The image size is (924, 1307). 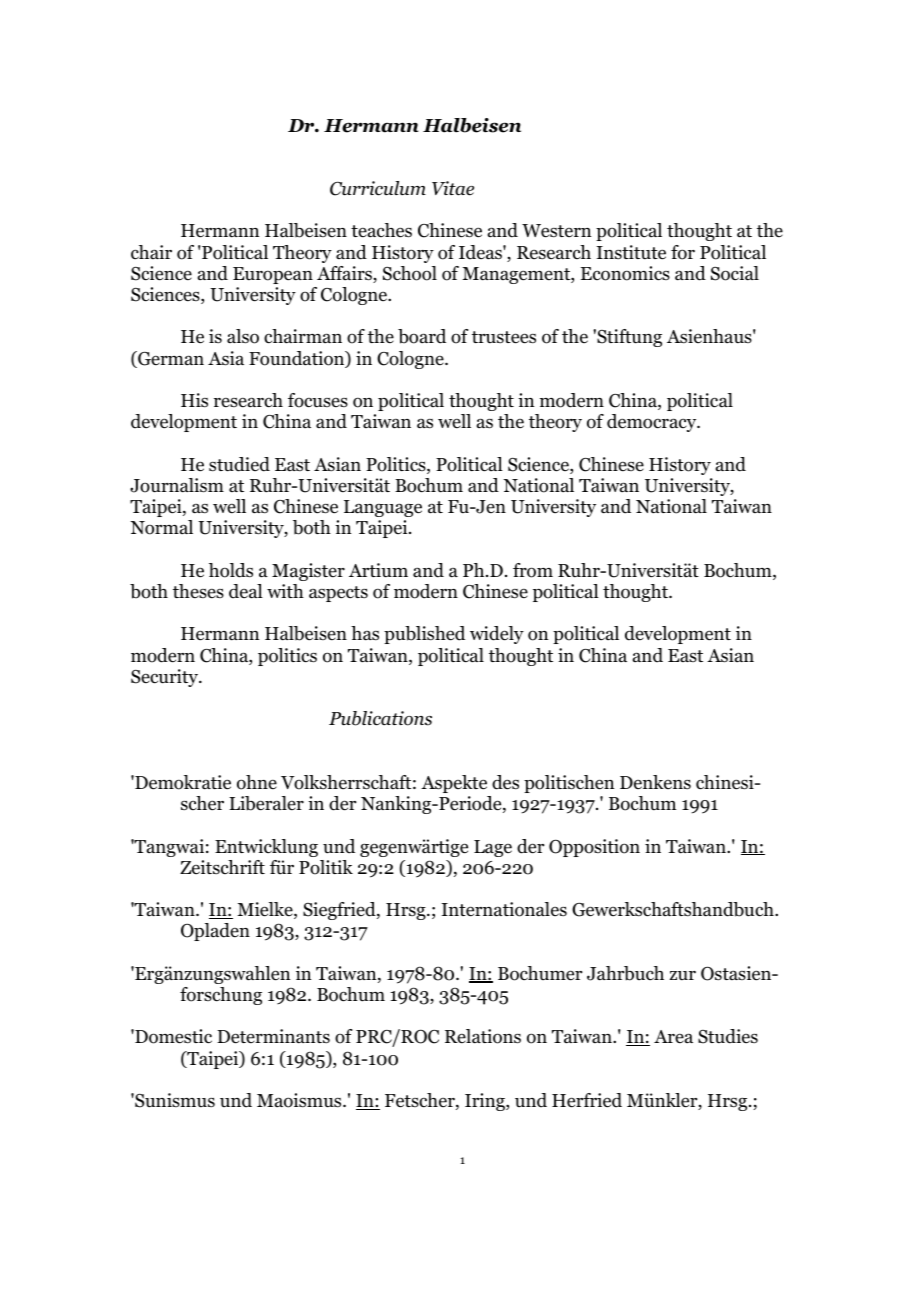 I want to click on Vitae, so click(x=453, y=188).
